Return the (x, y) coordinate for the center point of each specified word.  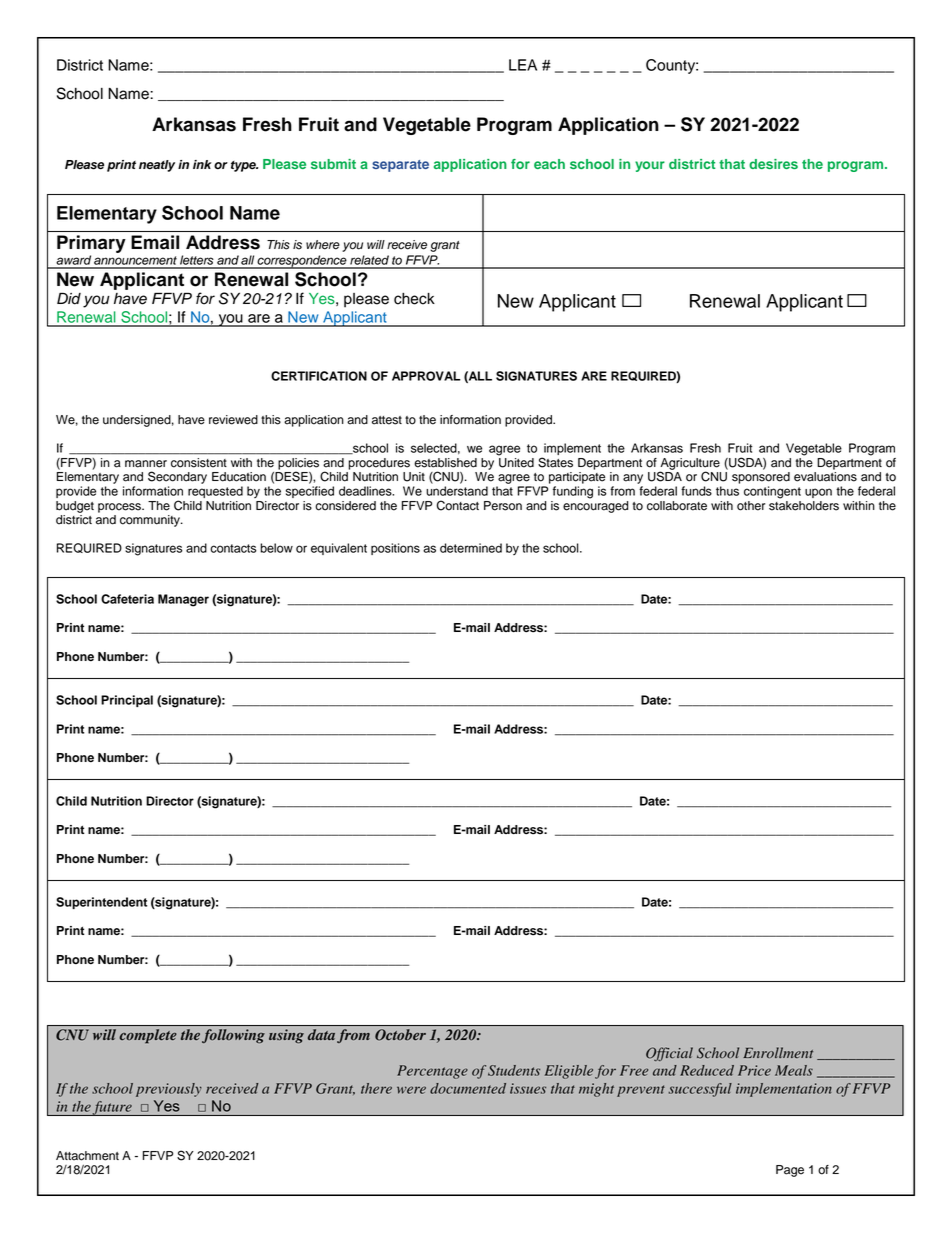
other (751, 506)
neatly (157, 166)
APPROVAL (426, 376)
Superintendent (101, 903)
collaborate (677, 506)
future (112, 1108)
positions (395, 549)
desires (773, 164)
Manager (183, 600)
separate (400, 166)
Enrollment (778, 1052)
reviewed (233, 420)
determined (471, 548)
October (400, 1035)
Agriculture (689, 465)
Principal (127, 701)
